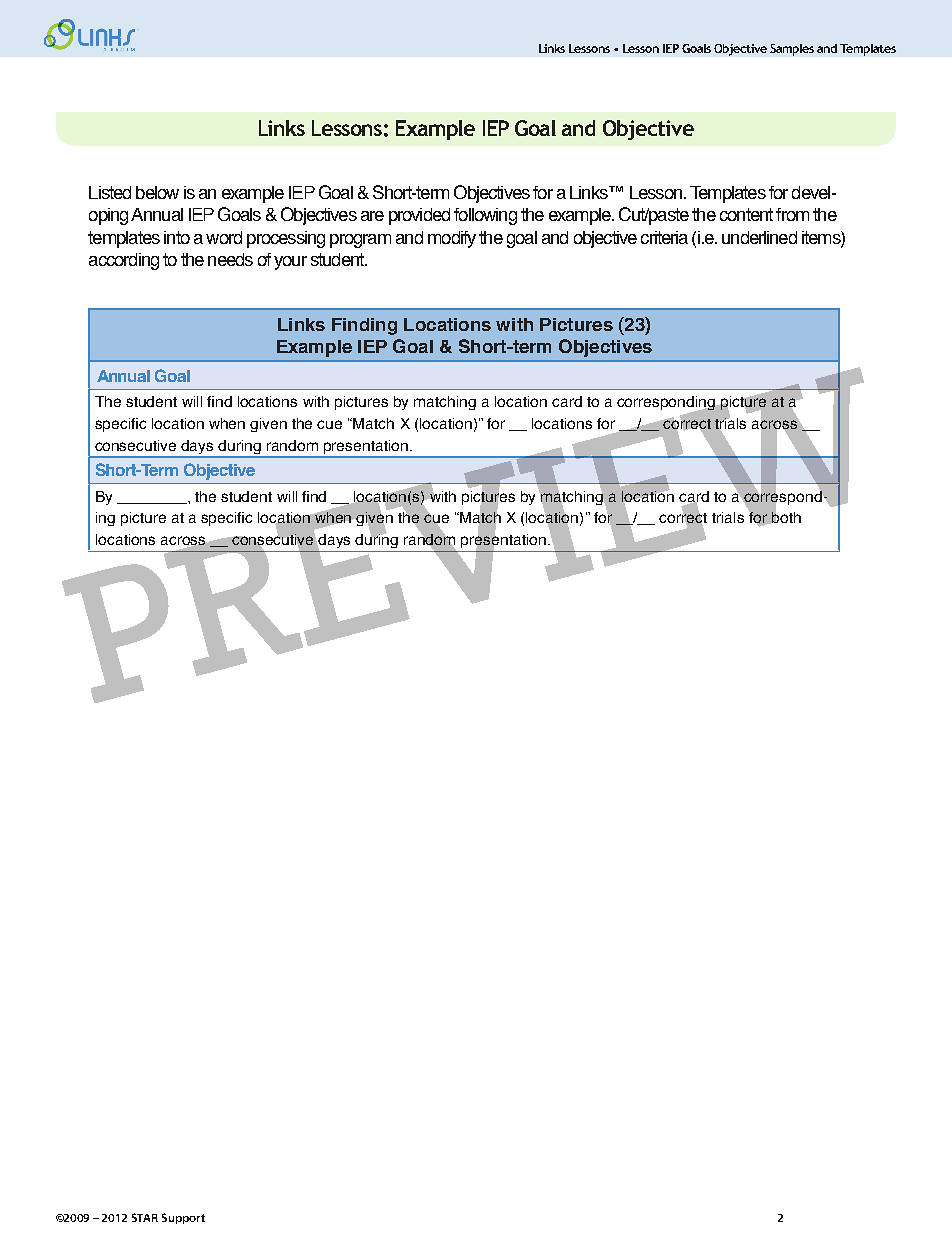  I want to click on Samples, so click(792, 50).
